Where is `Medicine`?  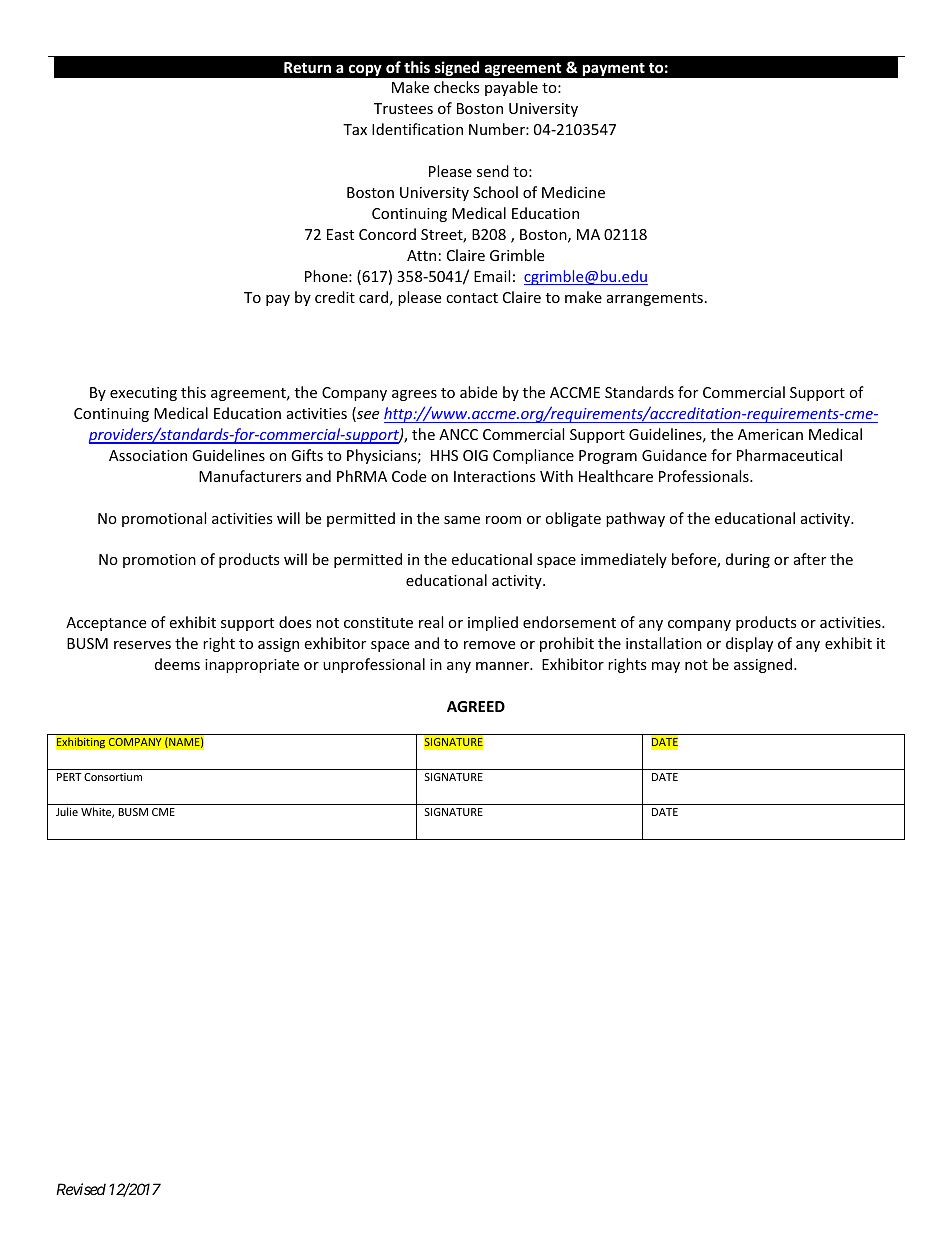
Medicine is located at coordinates (573, 192).
